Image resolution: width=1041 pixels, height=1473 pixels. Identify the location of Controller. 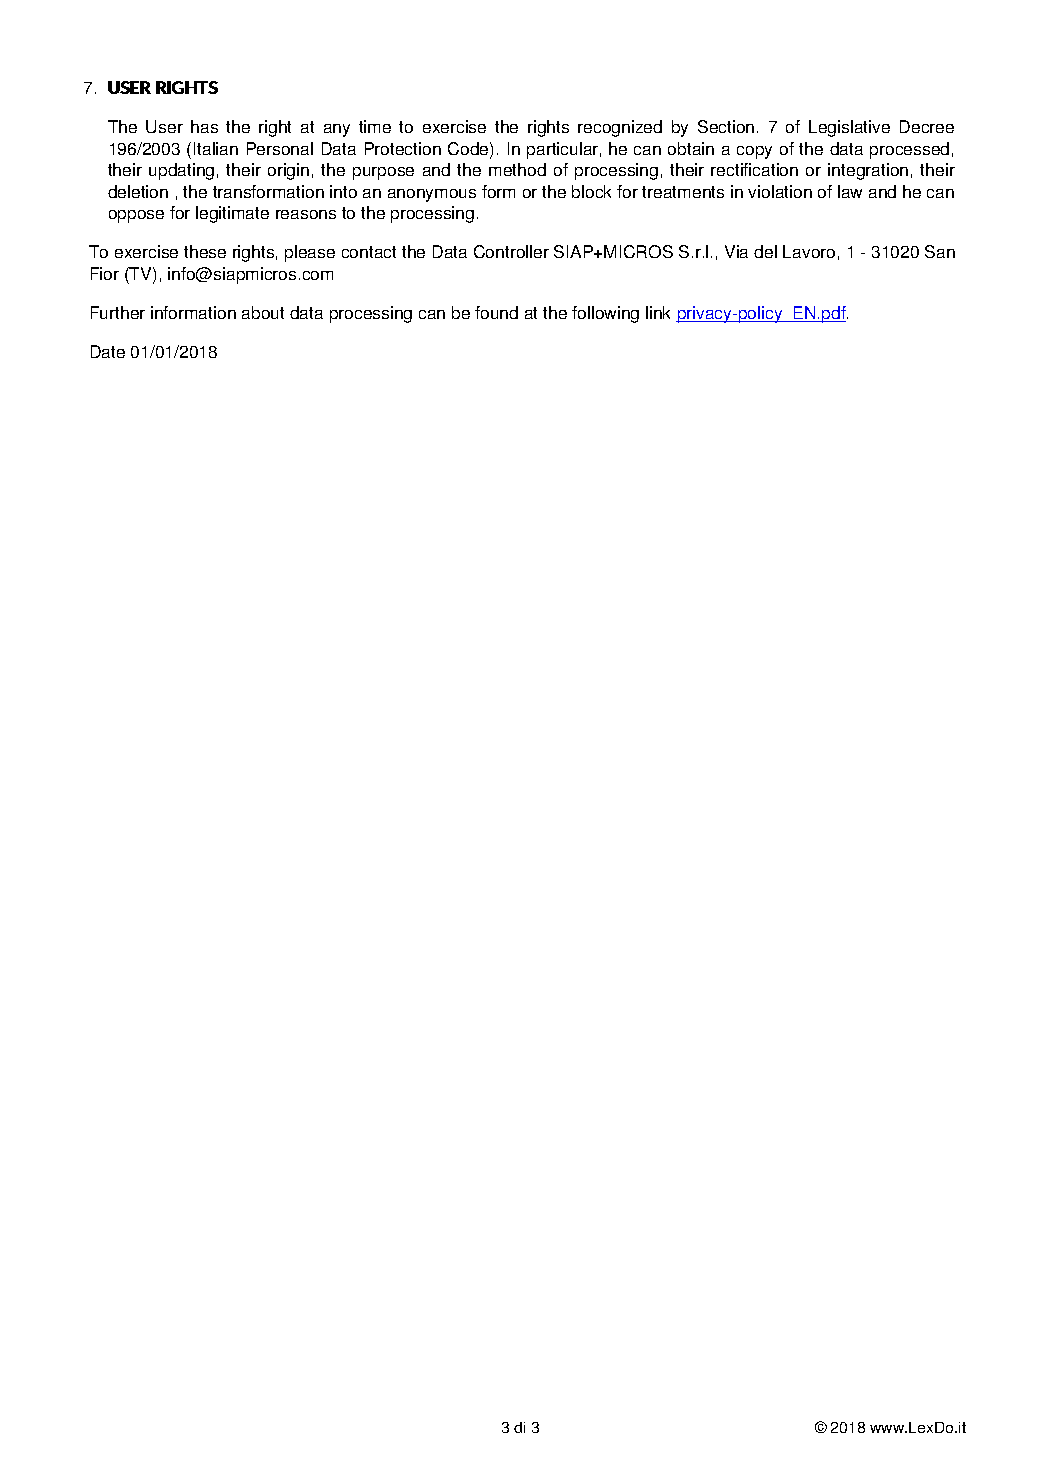
(511, 251).
